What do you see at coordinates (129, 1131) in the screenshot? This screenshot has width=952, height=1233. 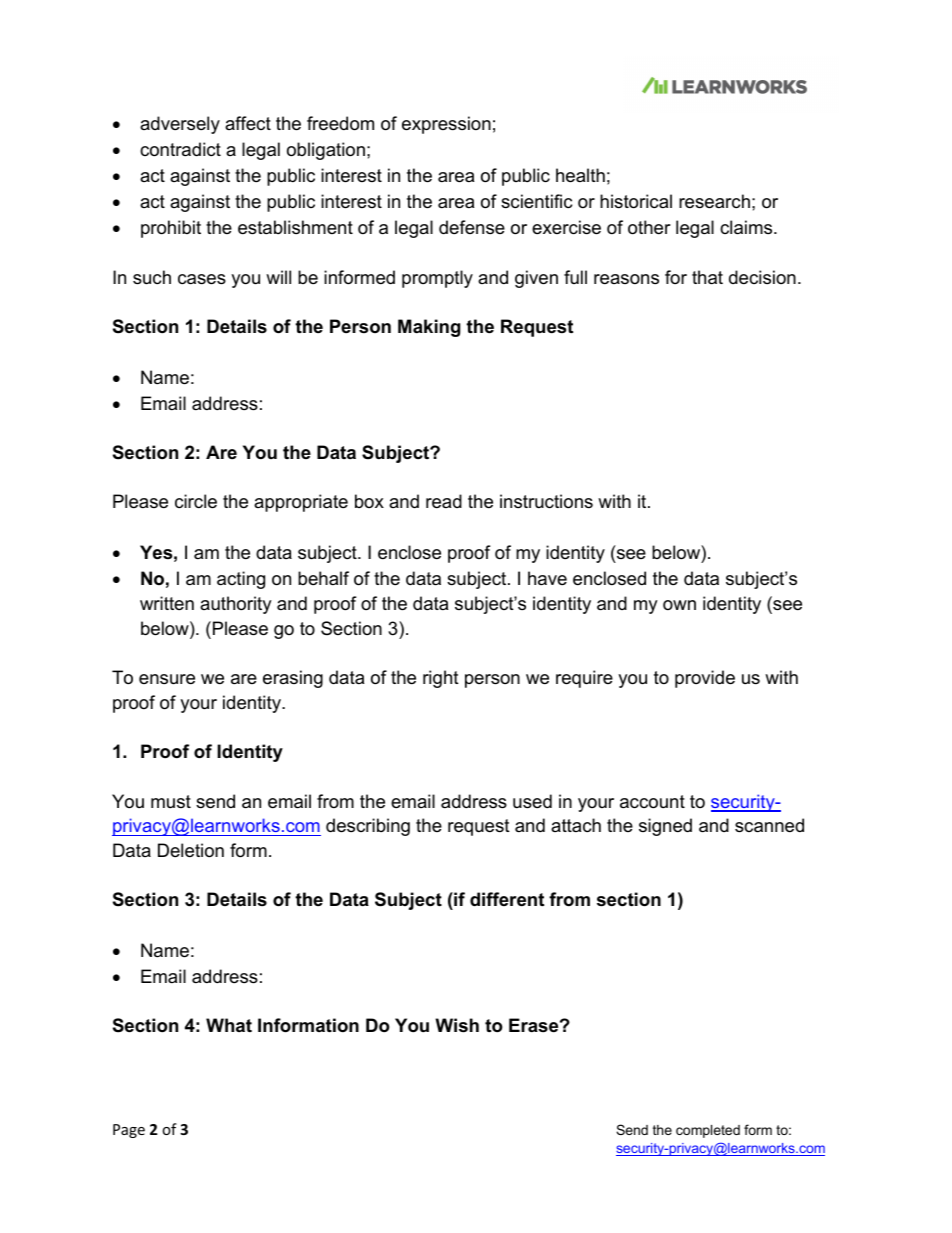 I see `Page` at bounding box center [129, 1131].
